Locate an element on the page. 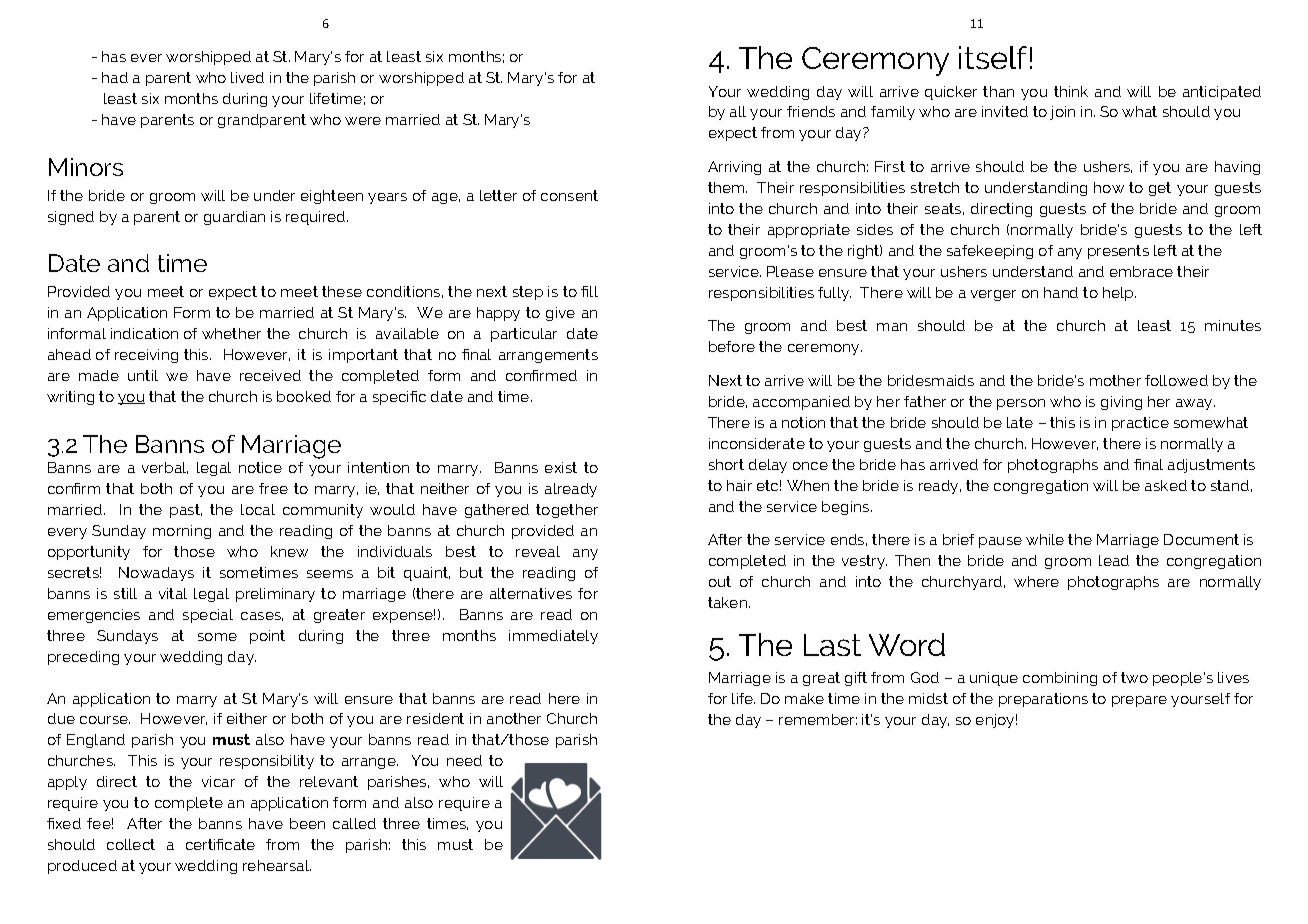 The height and width of the image is (924, 1308). lived is located at coordinates (247, 77).
